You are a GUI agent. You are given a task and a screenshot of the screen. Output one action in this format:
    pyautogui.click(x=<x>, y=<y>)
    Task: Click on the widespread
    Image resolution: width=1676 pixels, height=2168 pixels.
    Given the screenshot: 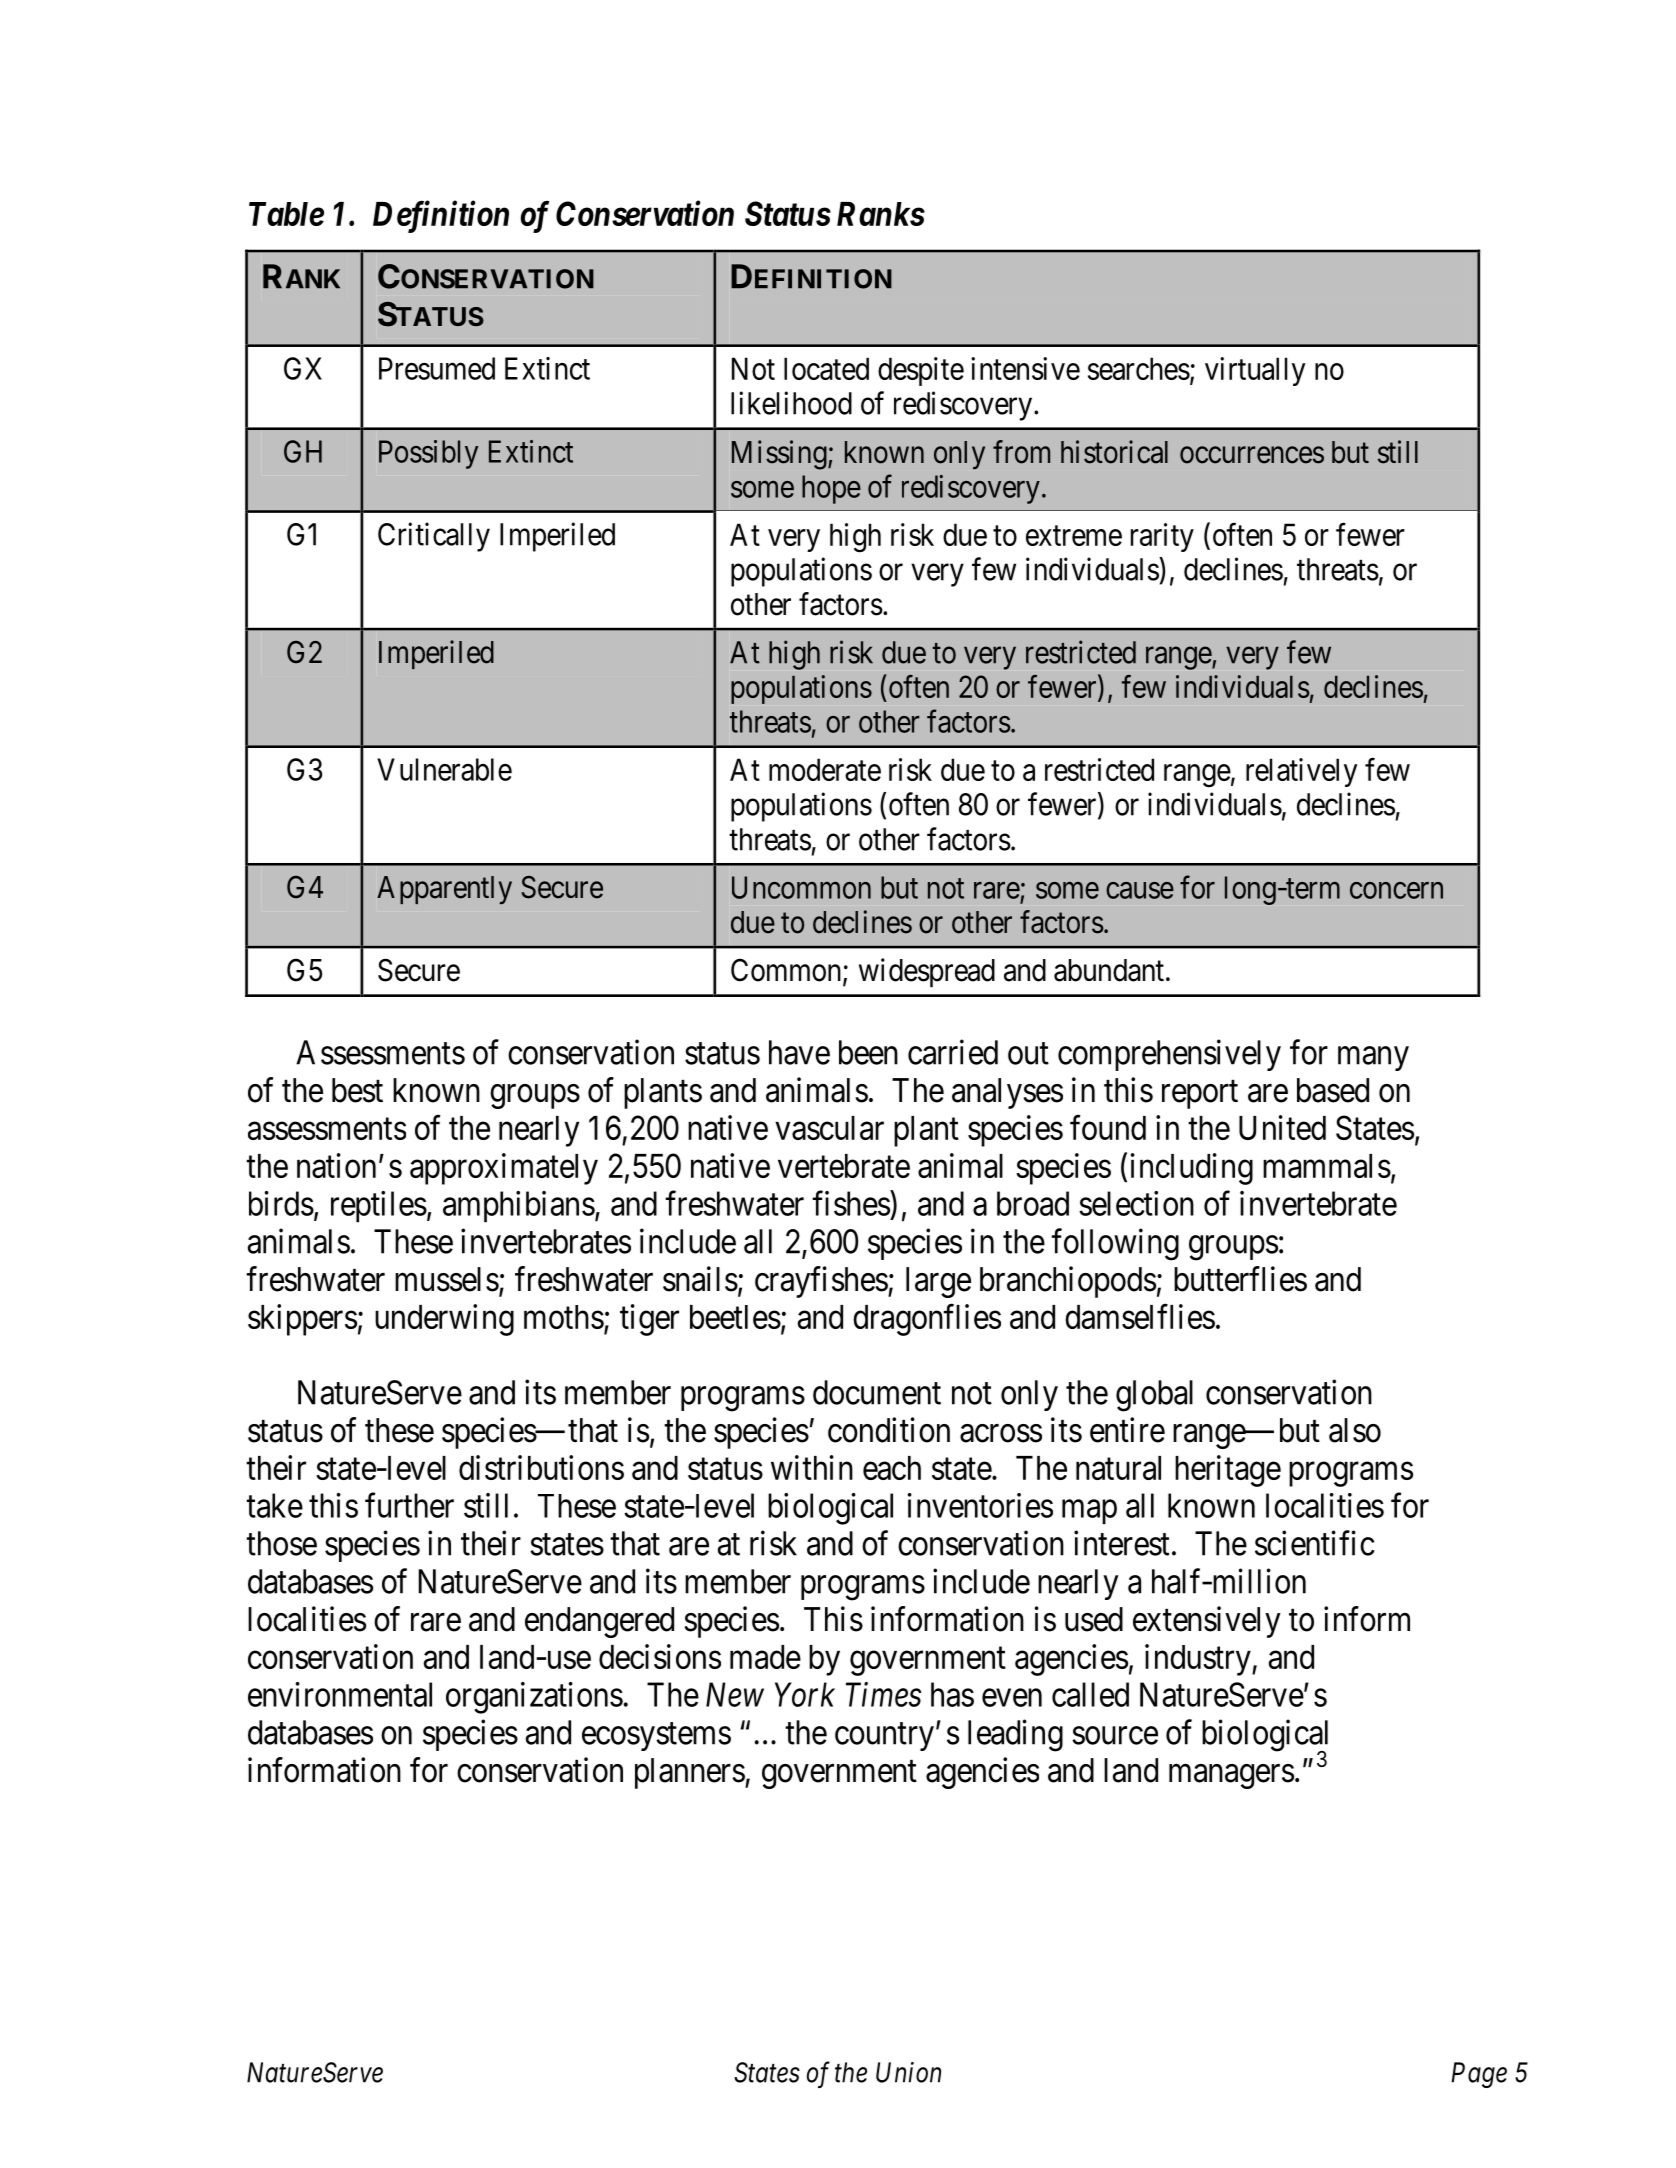 What is the action you would take?
    pyautogui.click(x=927, y=972)
